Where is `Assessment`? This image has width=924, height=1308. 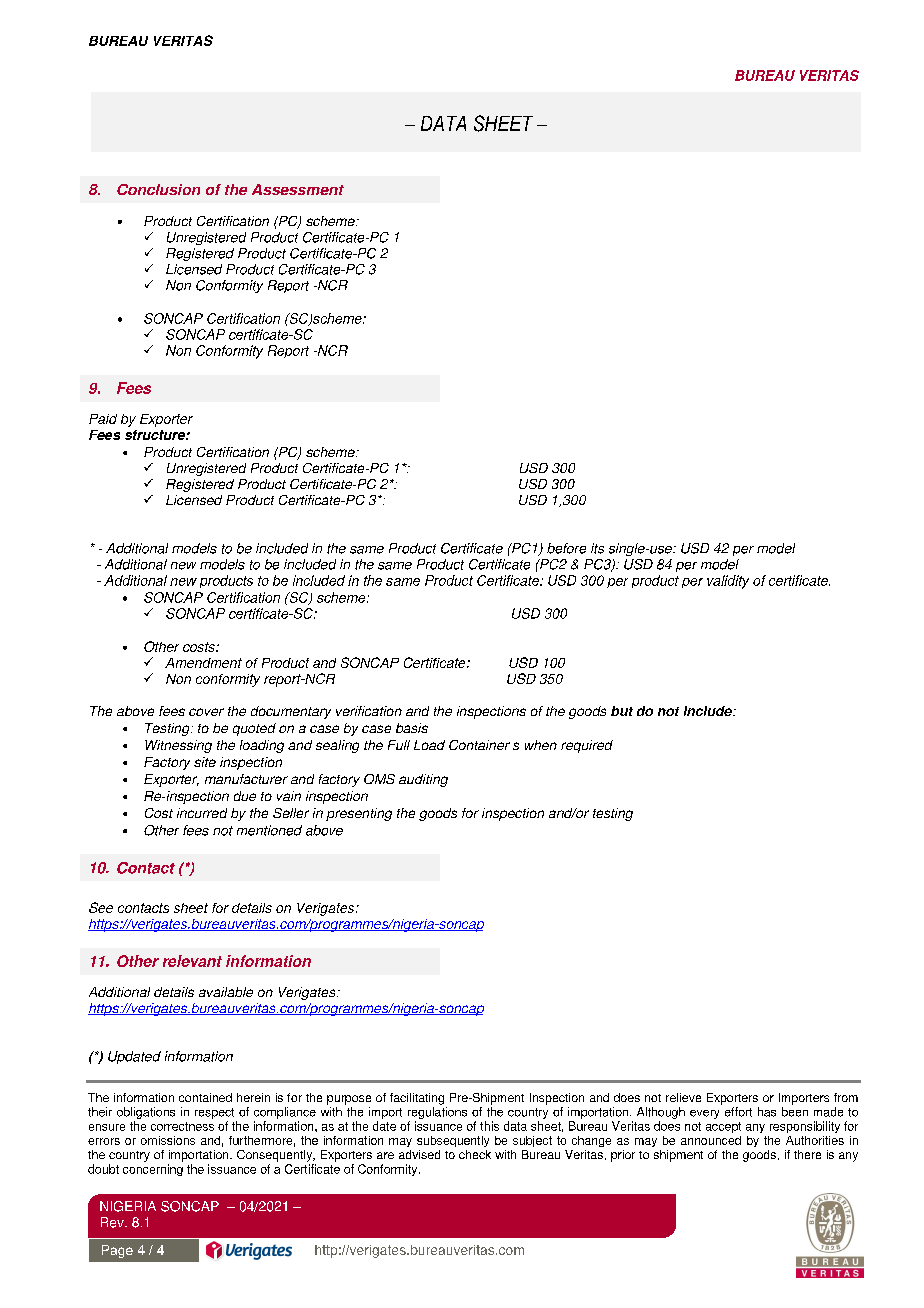 Assessment is located at coordinates (298, 189).
